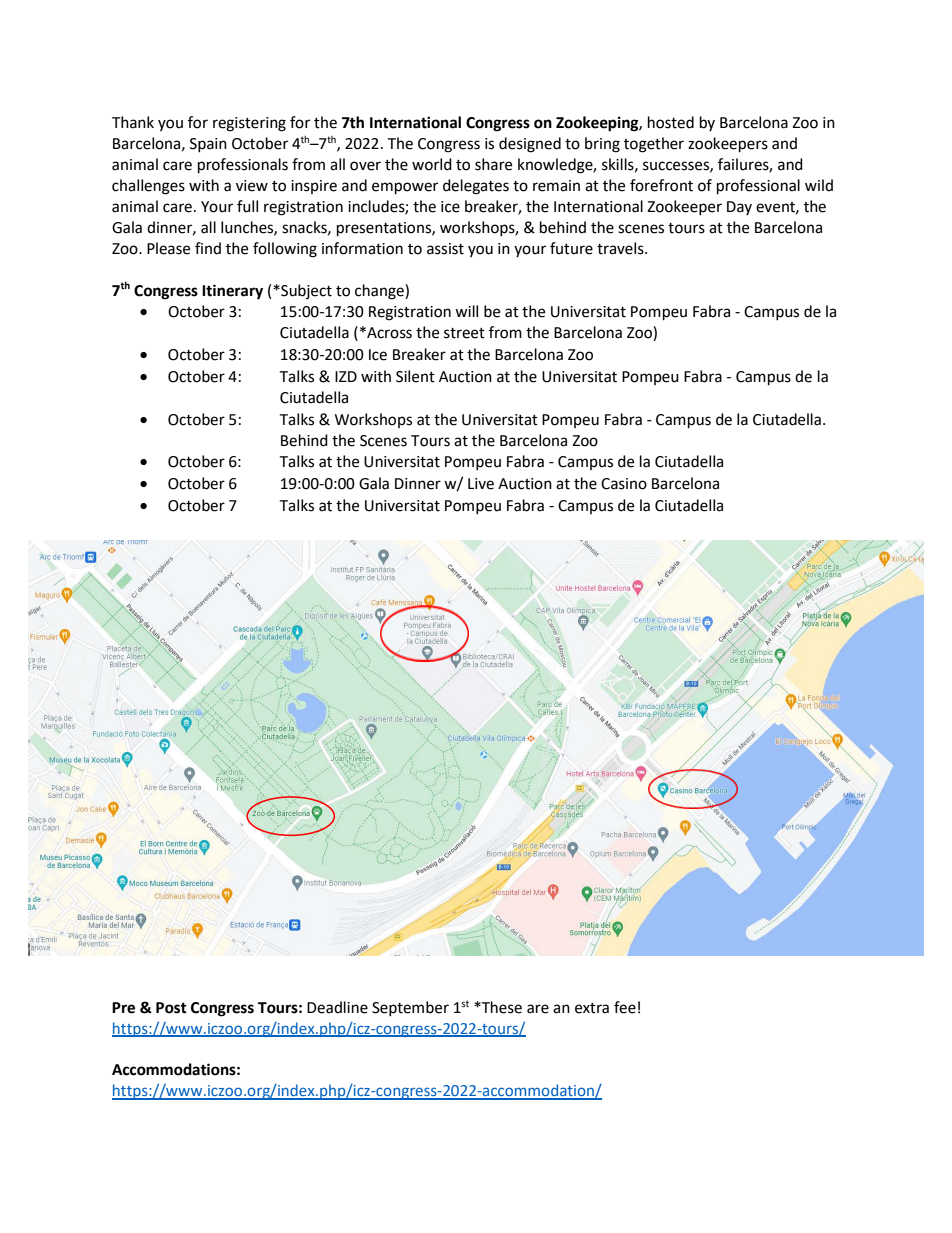  I want to click on Casino, so click(624, 484).
